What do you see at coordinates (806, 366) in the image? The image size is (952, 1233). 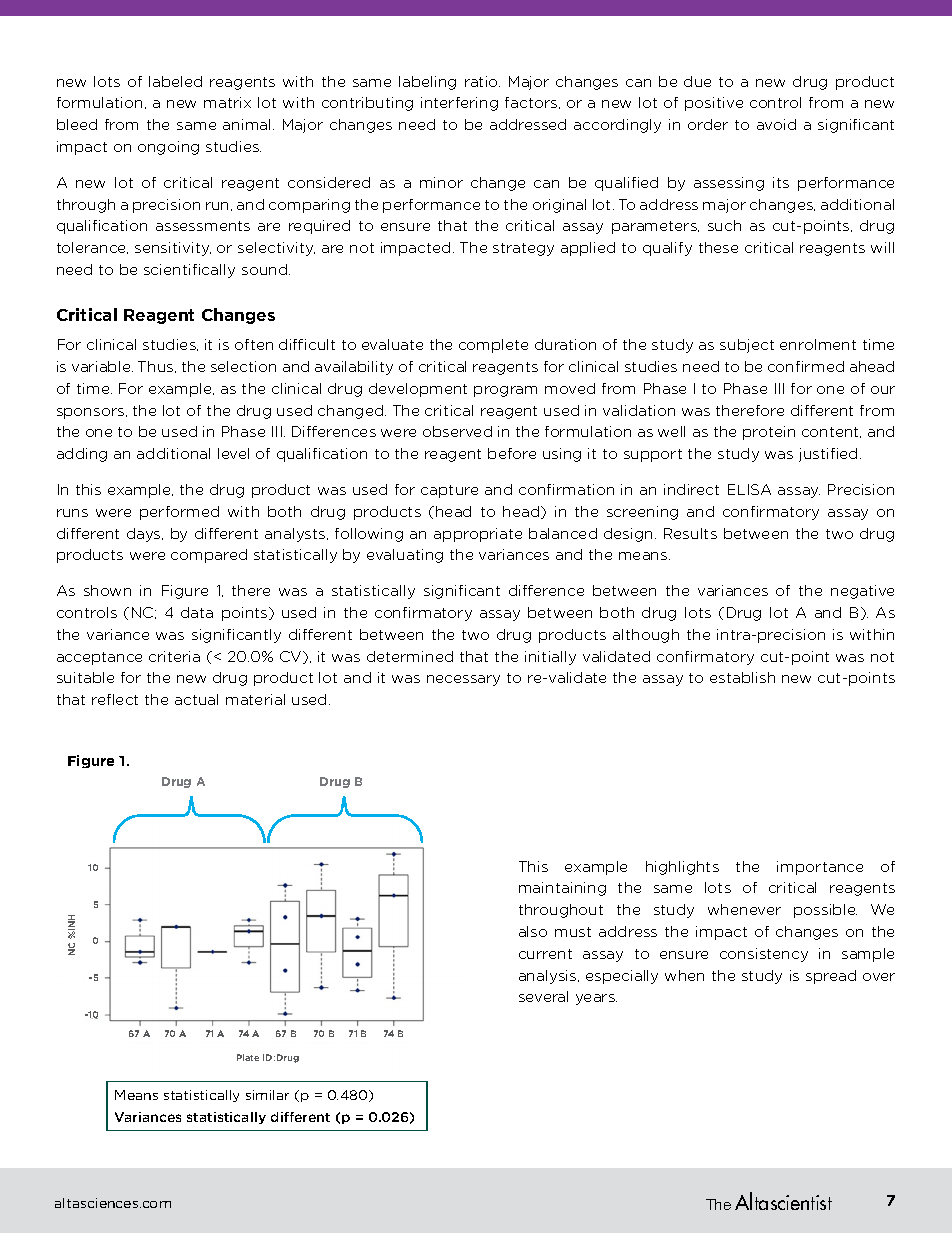 I see `confirmed` at bounding box center [806, 366].
